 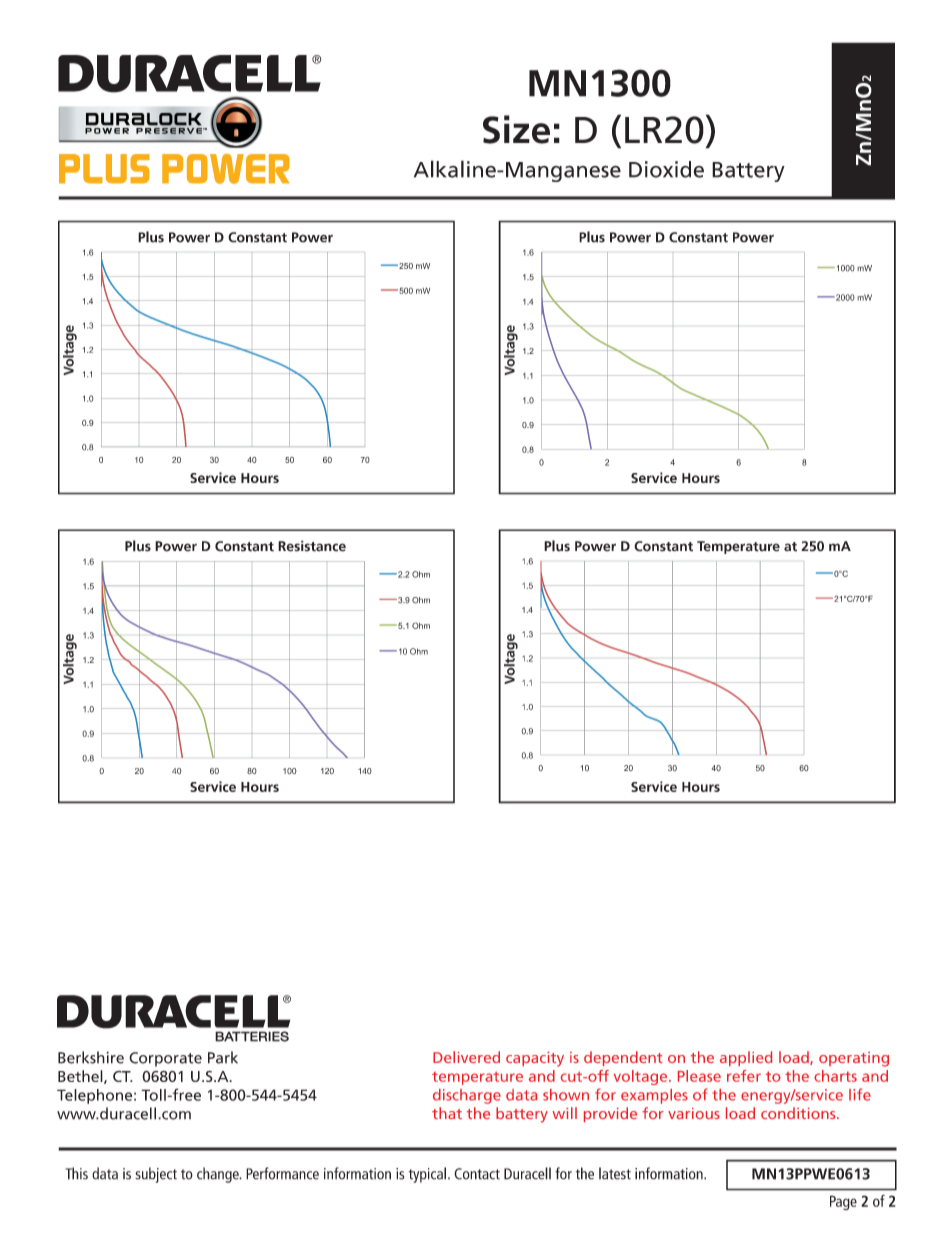 What do you see at coordinates (666, 169) in the document?
I see `Dioxide` at bounding box center [666, 169].
